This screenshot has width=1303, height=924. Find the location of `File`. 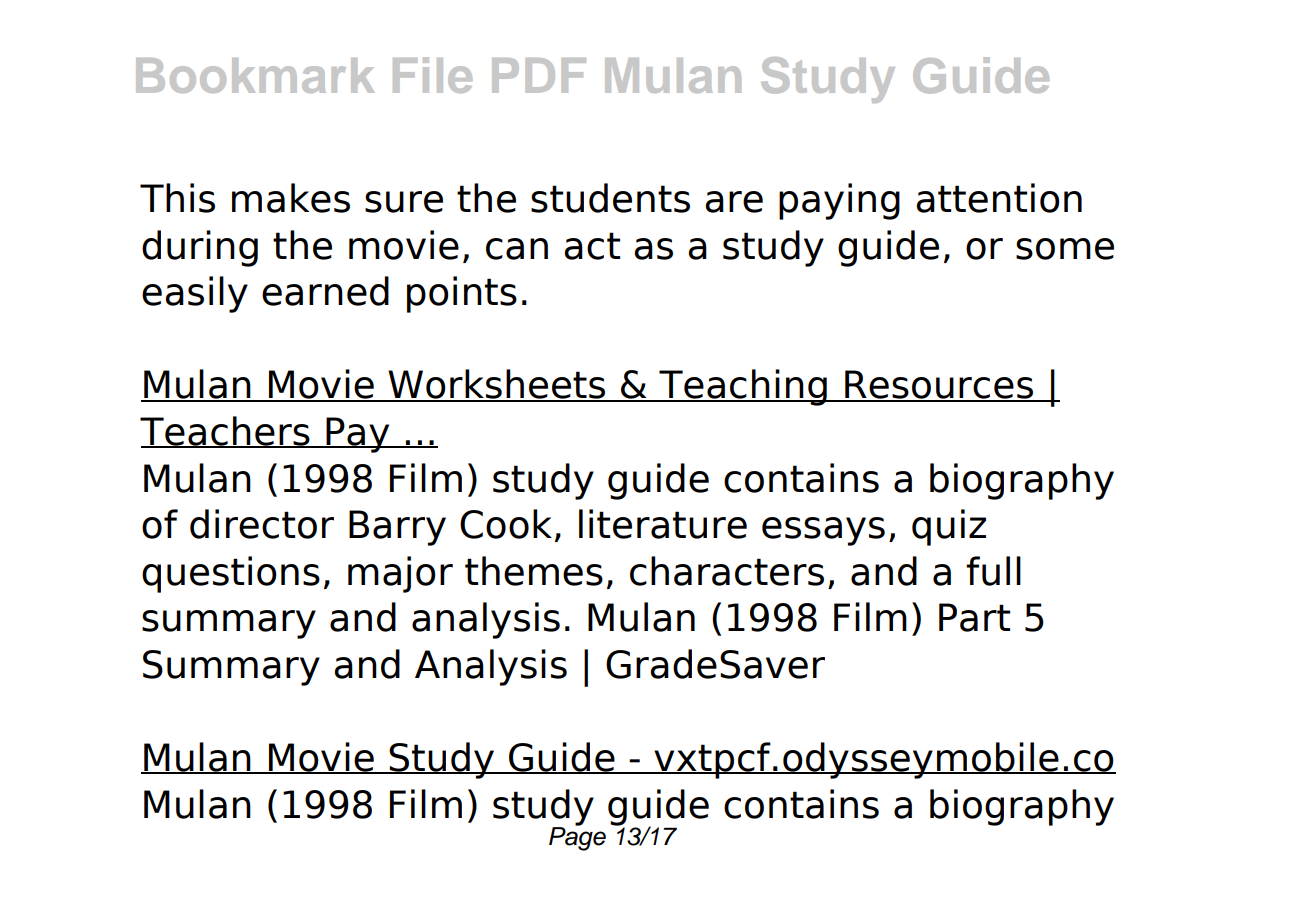

File is located at coordinates (432, 75).
